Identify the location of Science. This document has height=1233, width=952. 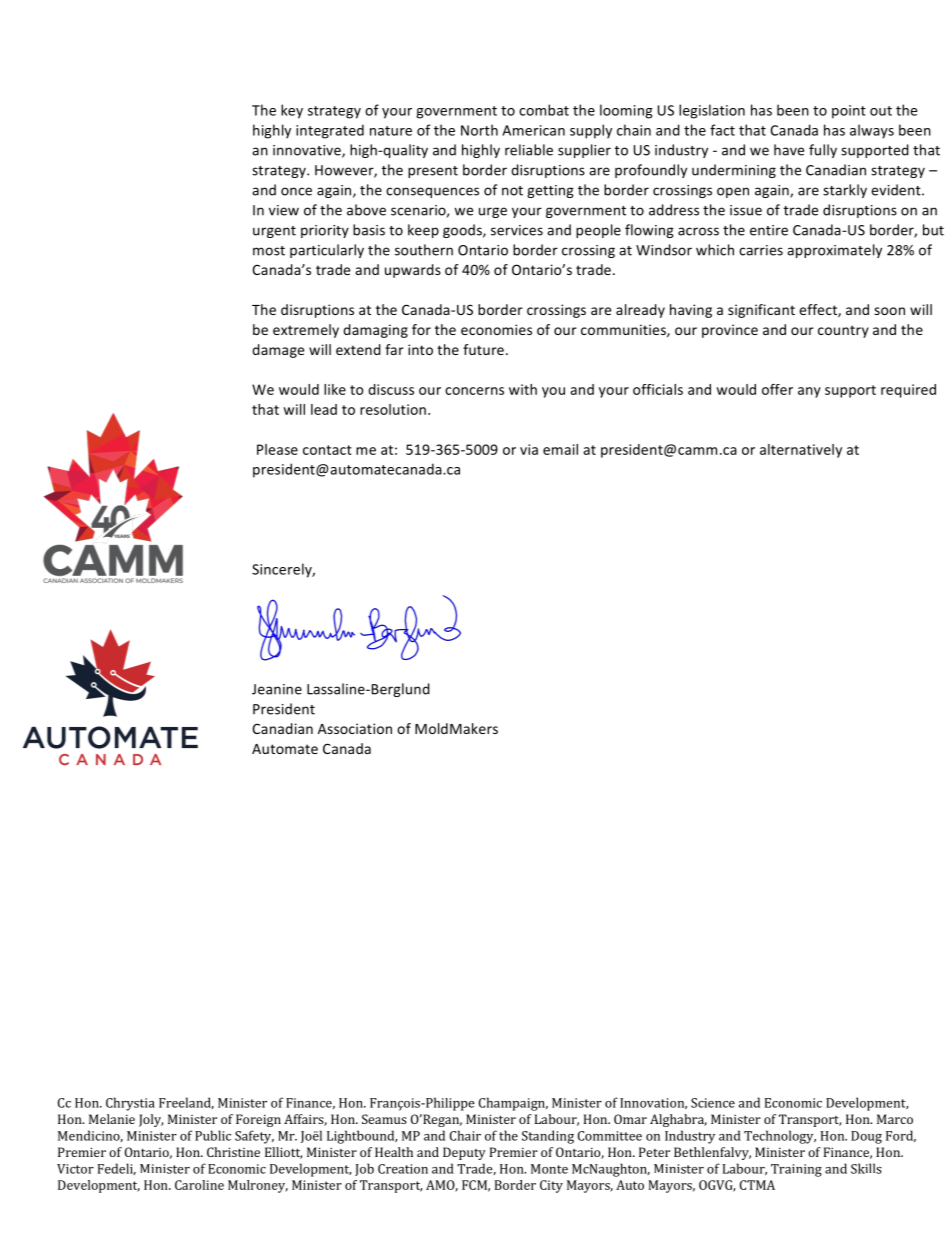
(713, 1103).
